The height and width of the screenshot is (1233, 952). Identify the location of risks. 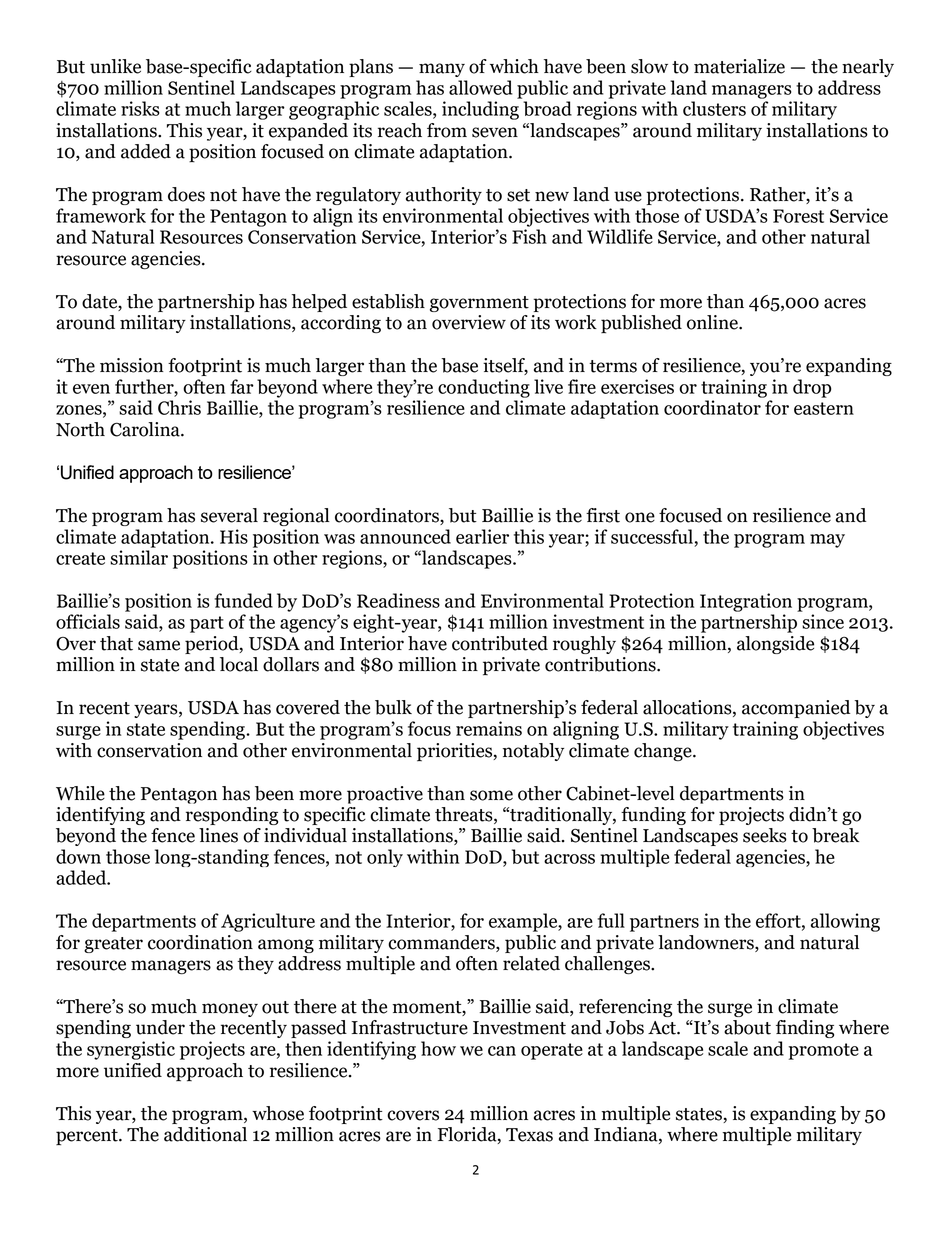
(140, 108).
